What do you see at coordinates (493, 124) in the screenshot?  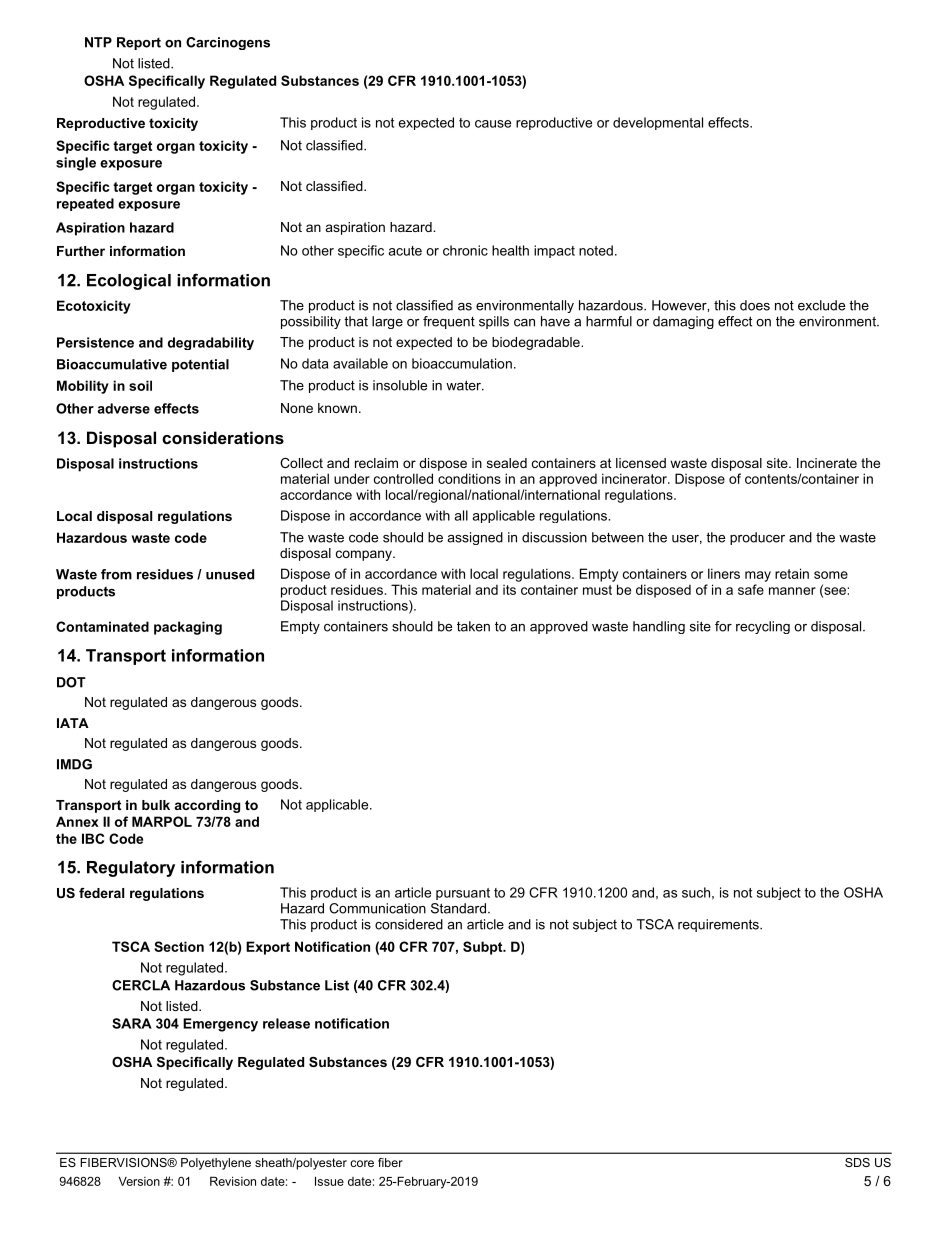 I see `cause` at bounding box center [493, 124].
